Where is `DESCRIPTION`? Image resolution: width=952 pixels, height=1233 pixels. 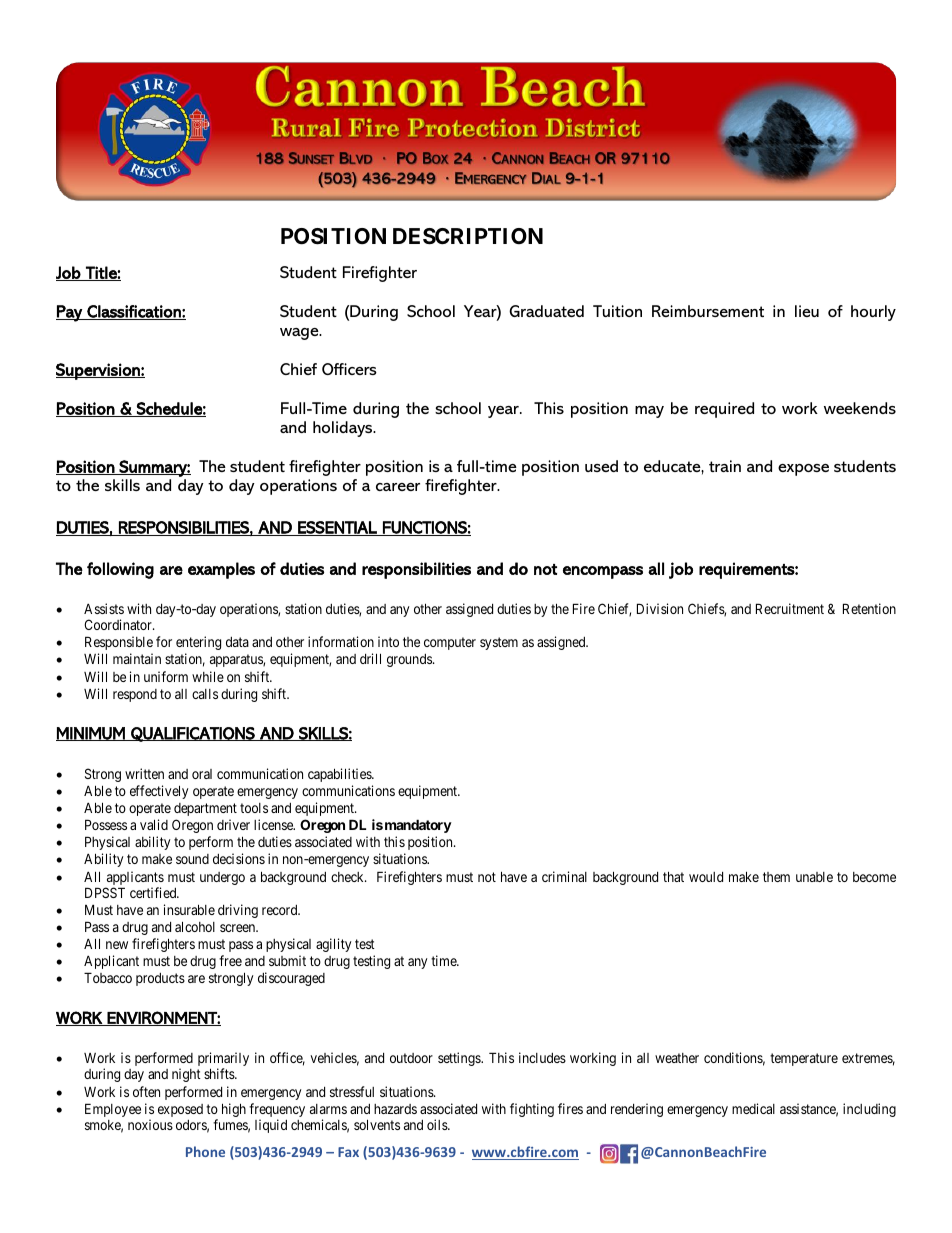
DESCRIPTION is located at coordinates (468, 236).
